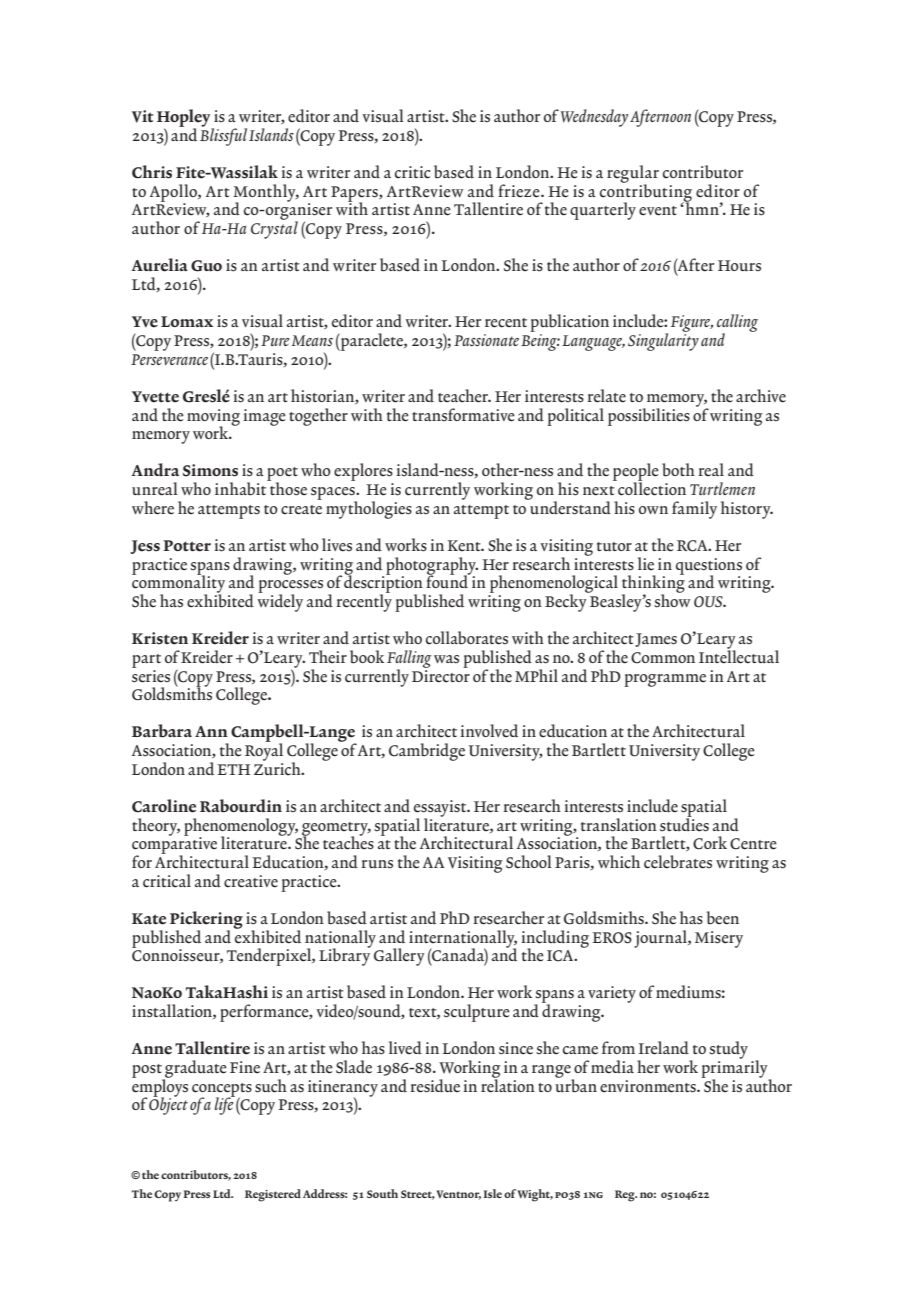 The height and width of the document is (1308, 924). I want to click on Director, so click(441, 675).
